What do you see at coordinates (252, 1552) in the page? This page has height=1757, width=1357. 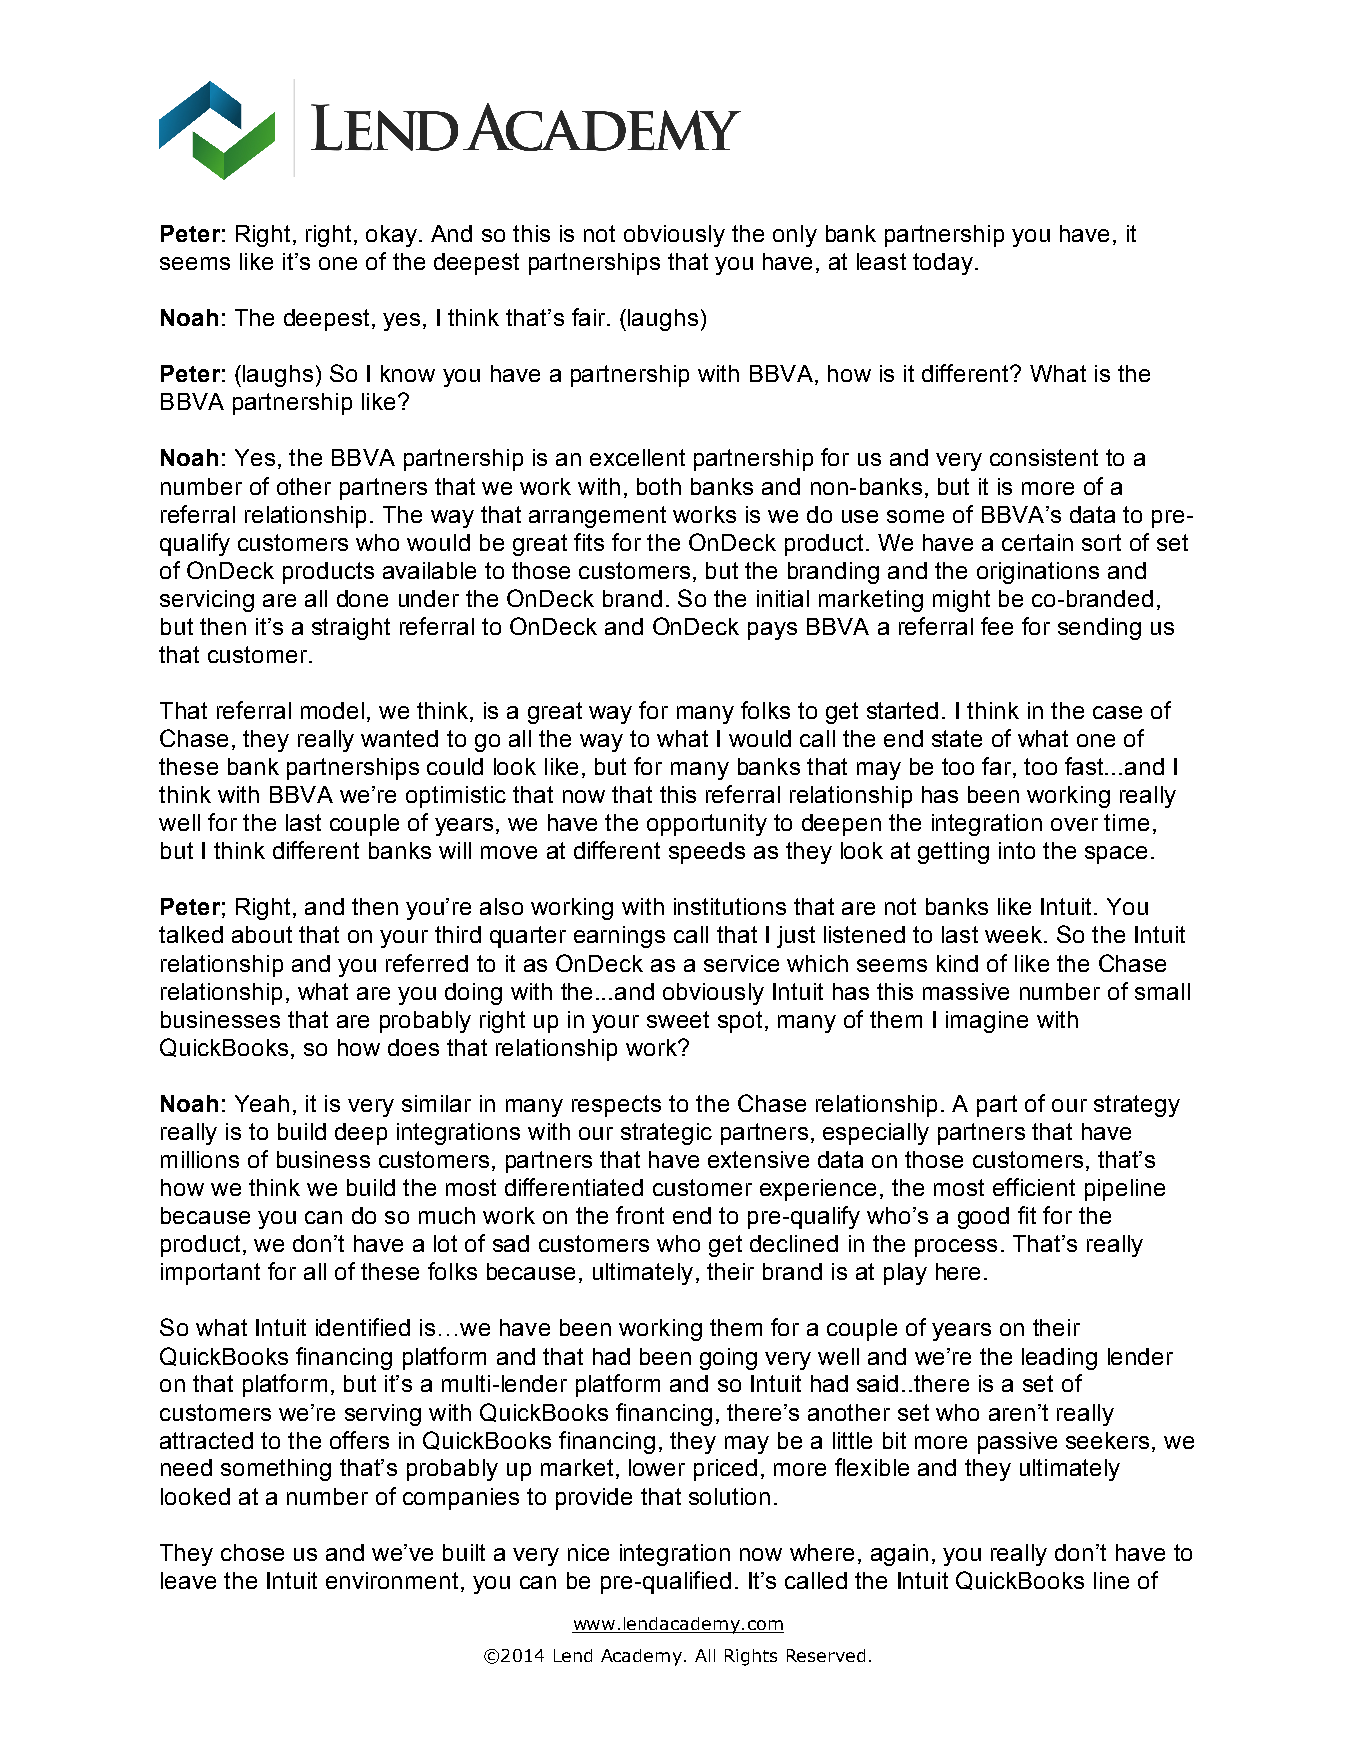 I see `chose` at bounding box center [252, 1552].
